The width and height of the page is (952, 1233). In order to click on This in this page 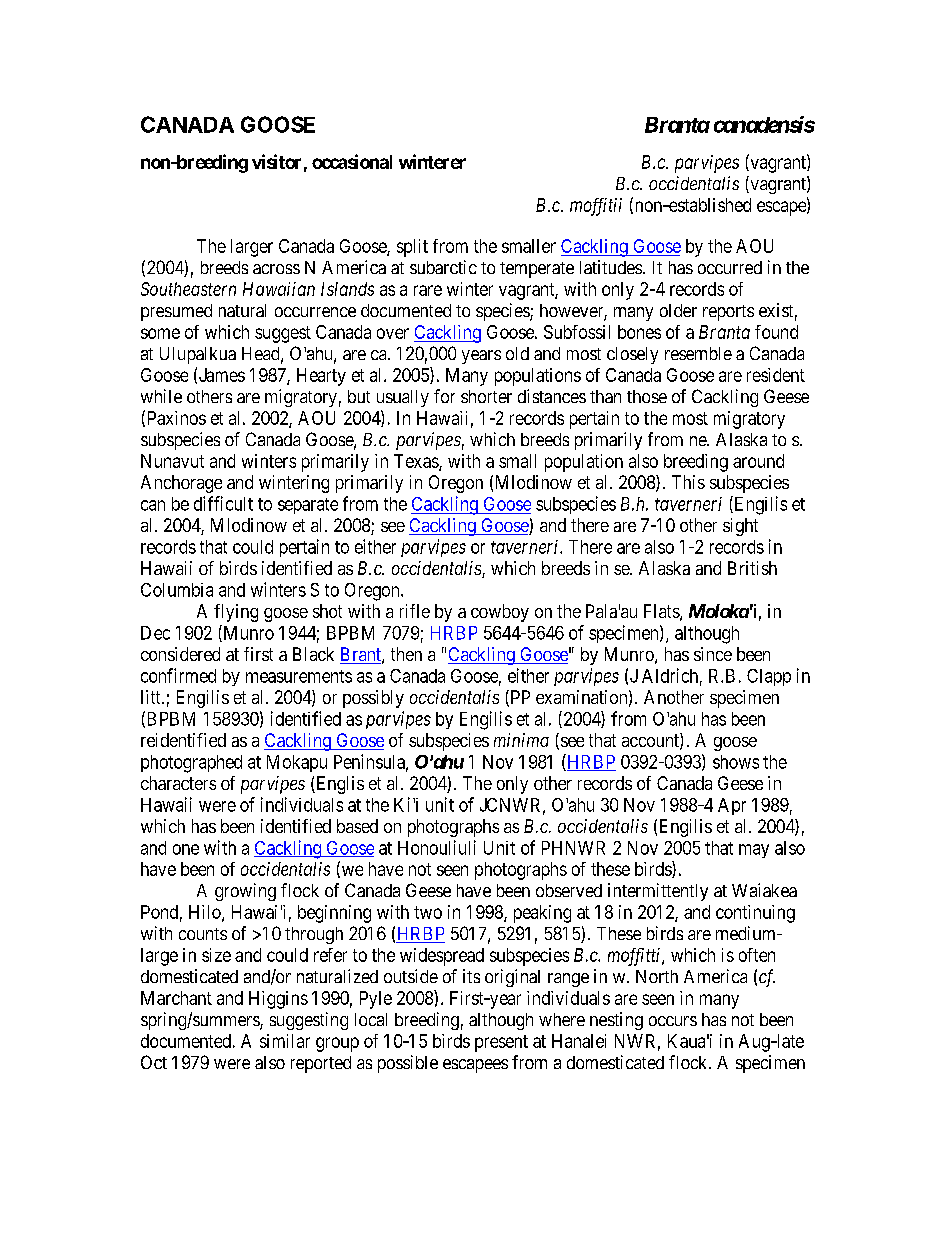, I will do `click(688, 482)`.
